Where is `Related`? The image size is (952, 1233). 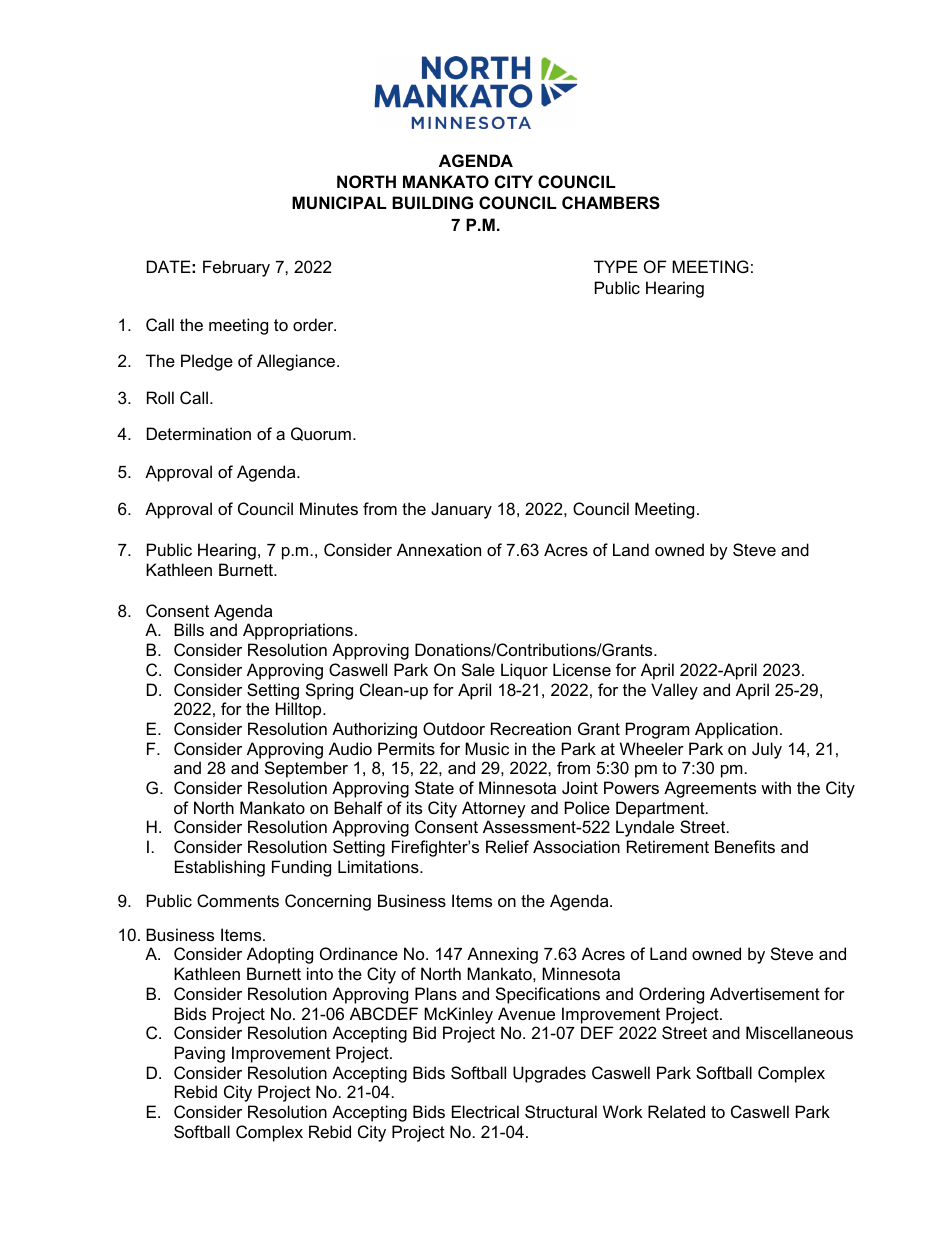
Related is located at coordinates (676, 1111).
